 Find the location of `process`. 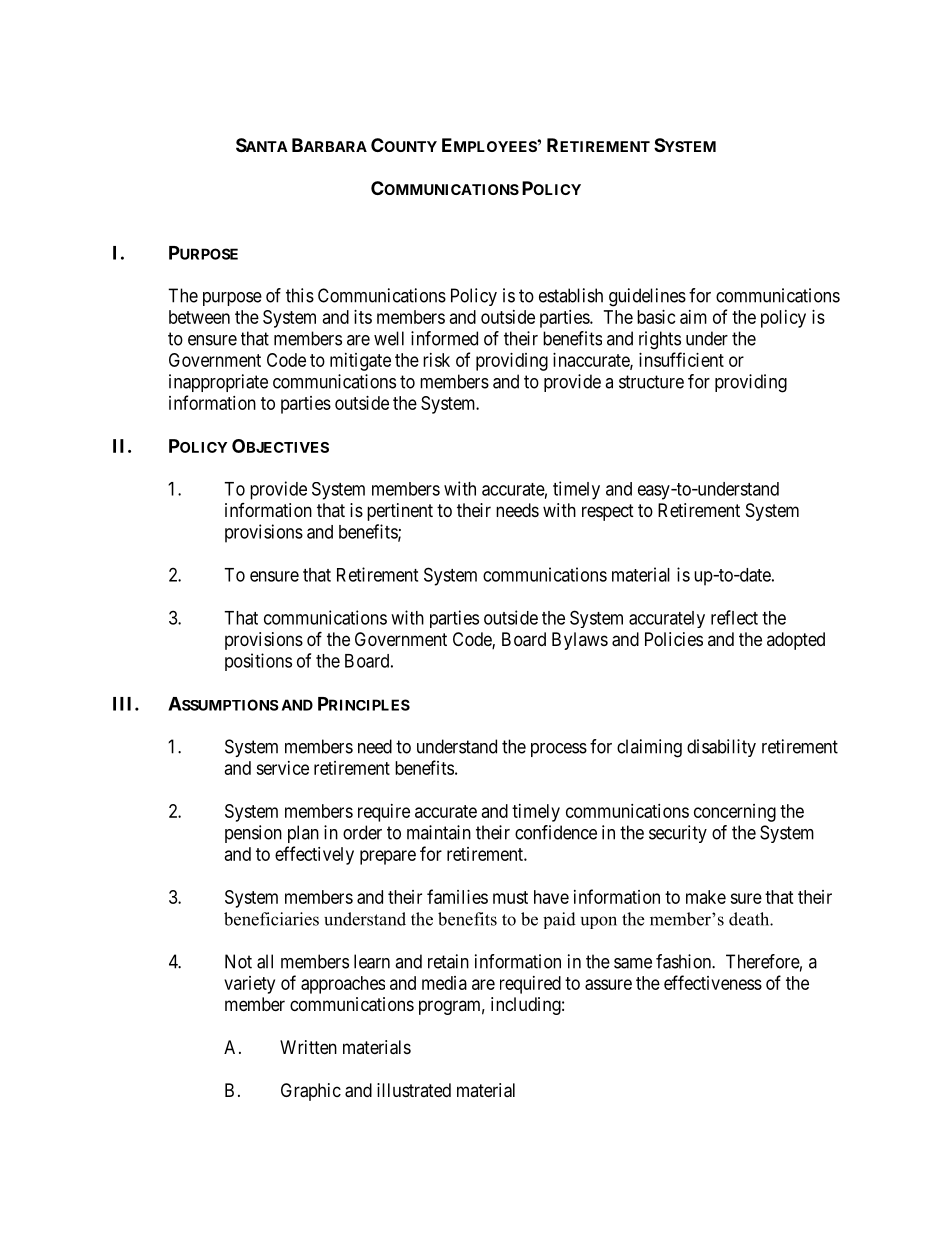

process is located at coordinates (559, 750).
